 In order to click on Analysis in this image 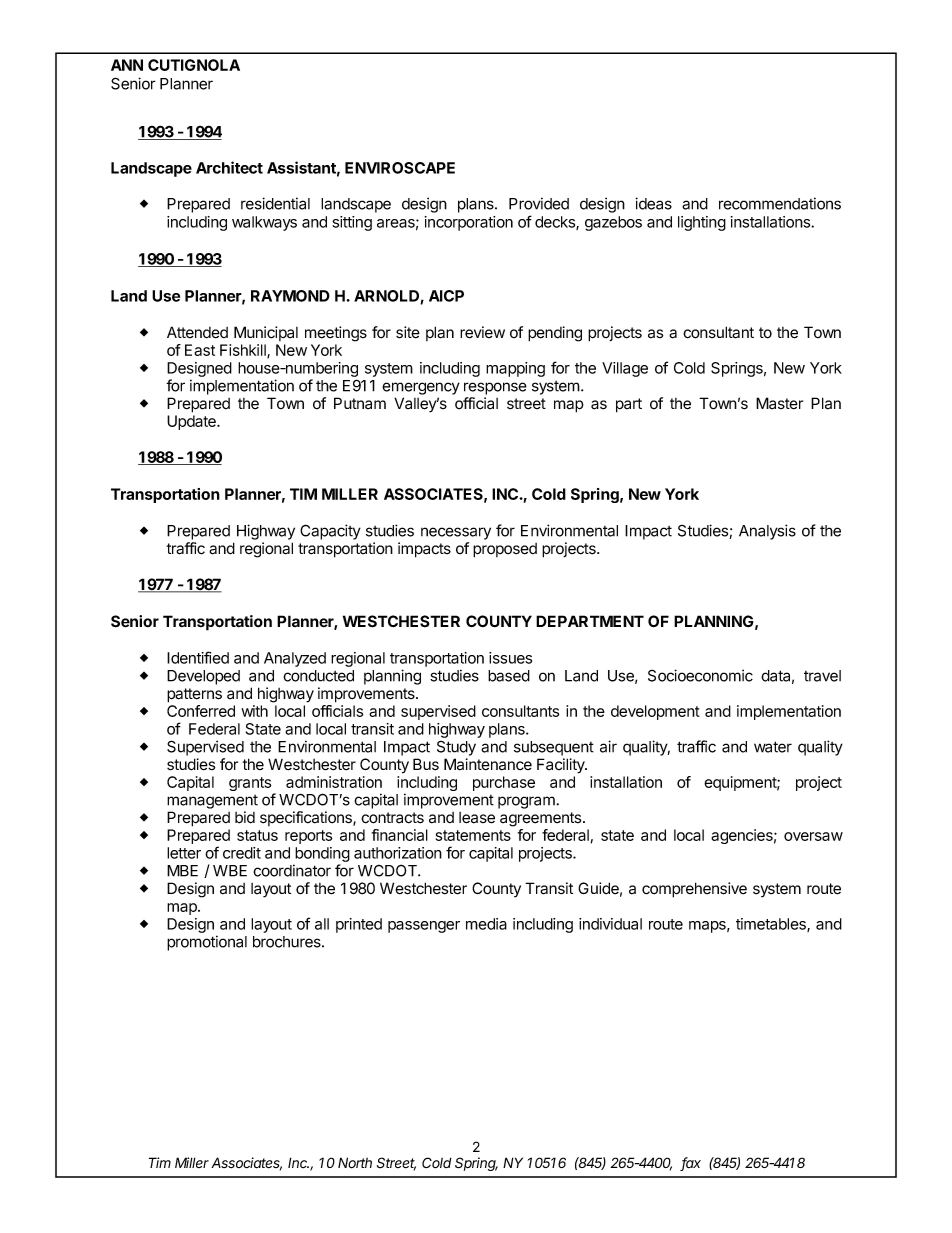, I will do `click(767, 532)`.
